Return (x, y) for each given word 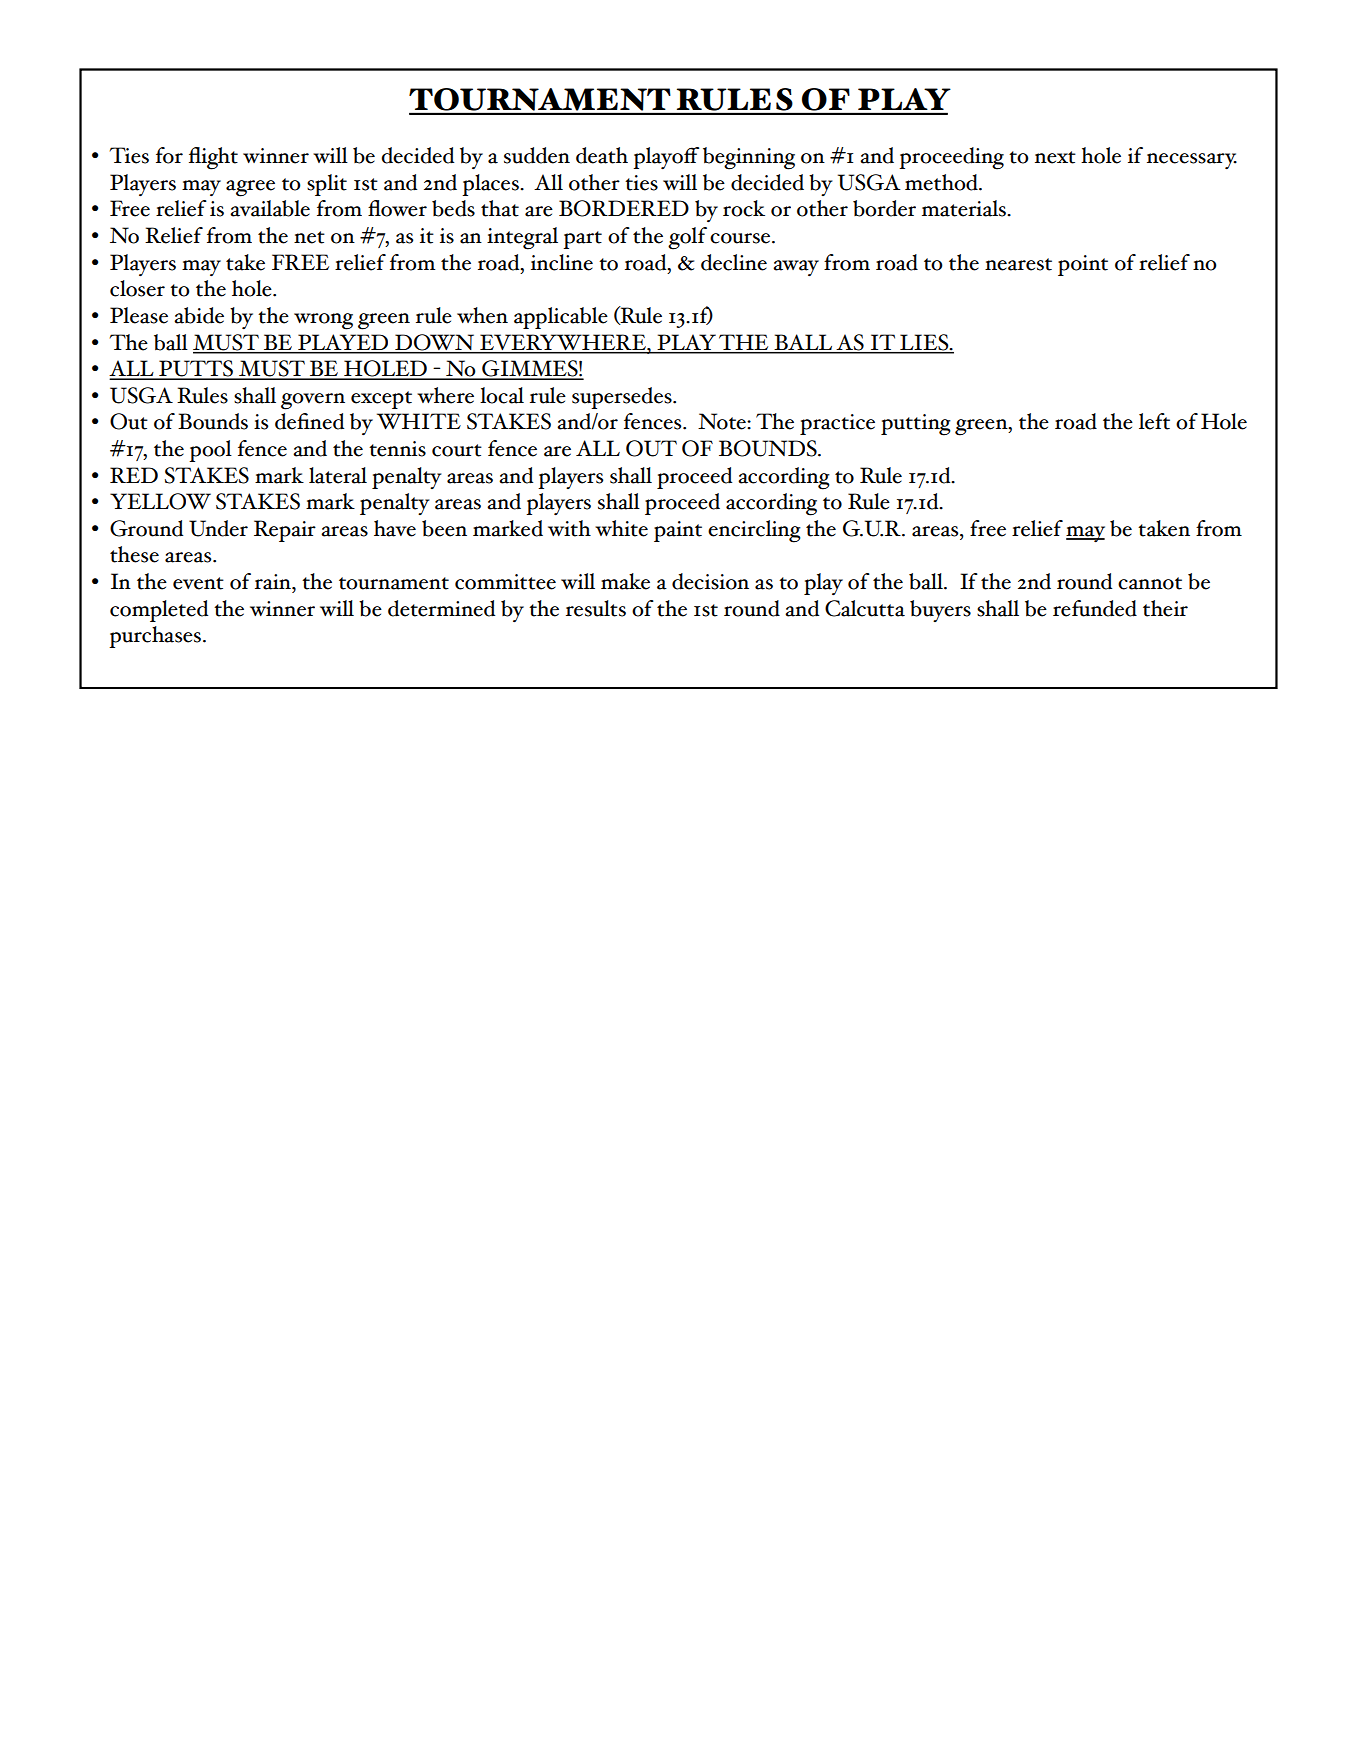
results (596, 608)
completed (159, 611)
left (1154, 421)
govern (313, 401)
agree (250, 188)
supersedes (623, 398)
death (602, 155)
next (1055, 157)
